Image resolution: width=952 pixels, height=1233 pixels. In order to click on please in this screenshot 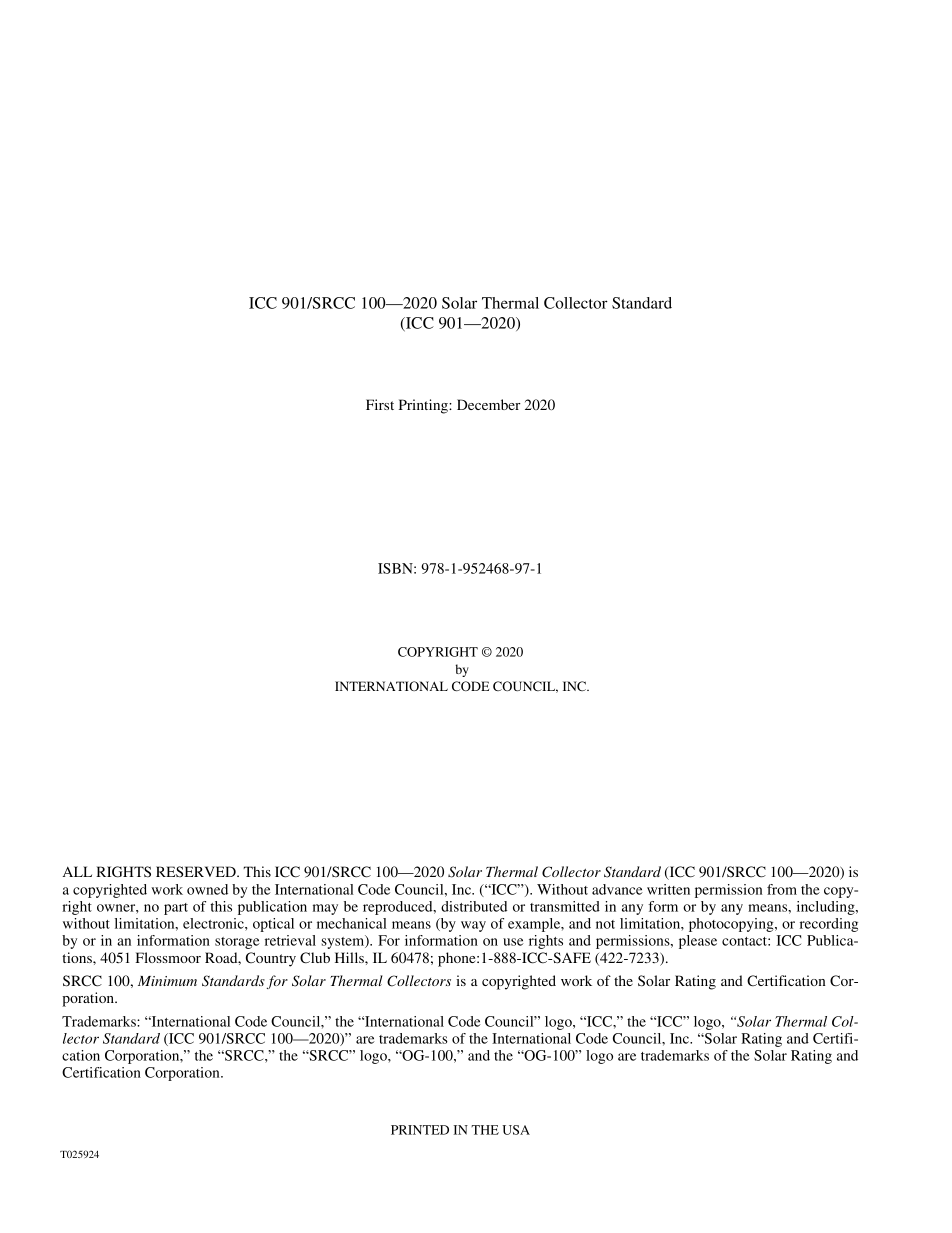, I will do `click(698, 942)`.
